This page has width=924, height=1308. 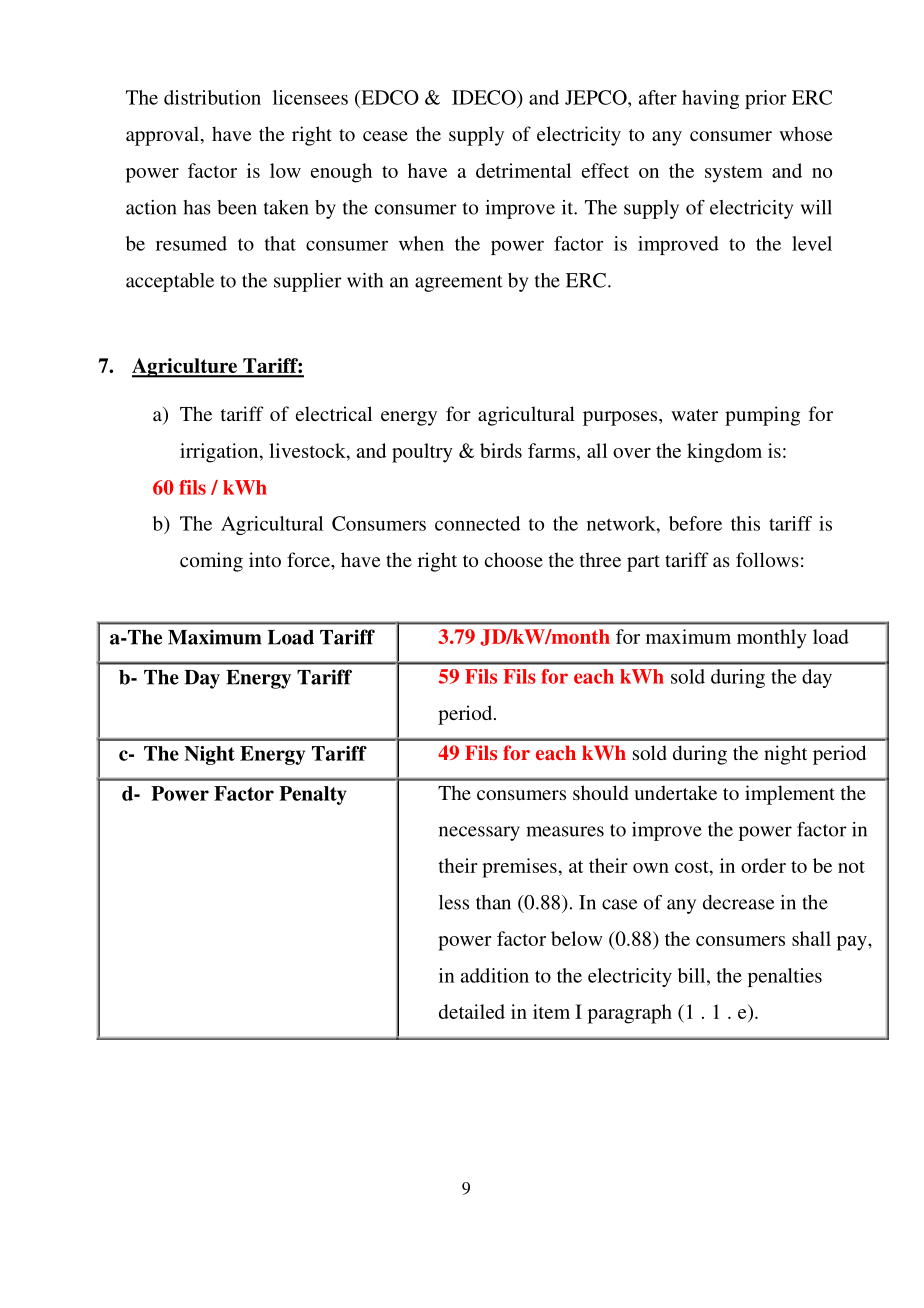 What do you see at coordinates (805, 133) in the page?
I see `whose` at bounding box center [805, 133].
